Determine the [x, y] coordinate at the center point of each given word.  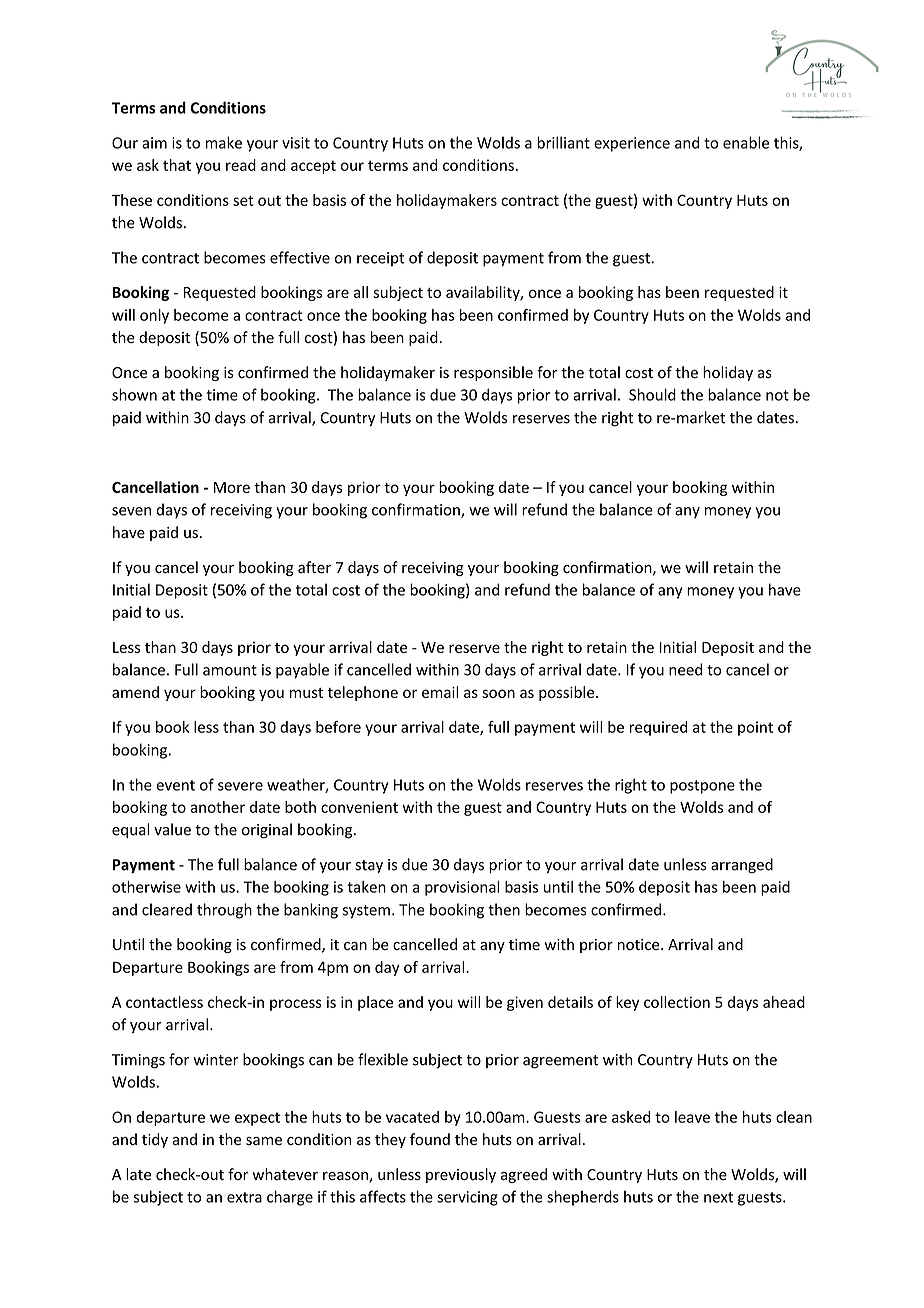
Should [652, 394]
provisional [462, 888]
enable [746, 142]
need [685, 669]
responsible [493, 373]
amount [230, 670]
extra [244, 1197]
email [440, 692]
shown [134, 394]
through [224, 911]
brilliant [563, 142]
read [241, 165]
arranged [742, 866]
